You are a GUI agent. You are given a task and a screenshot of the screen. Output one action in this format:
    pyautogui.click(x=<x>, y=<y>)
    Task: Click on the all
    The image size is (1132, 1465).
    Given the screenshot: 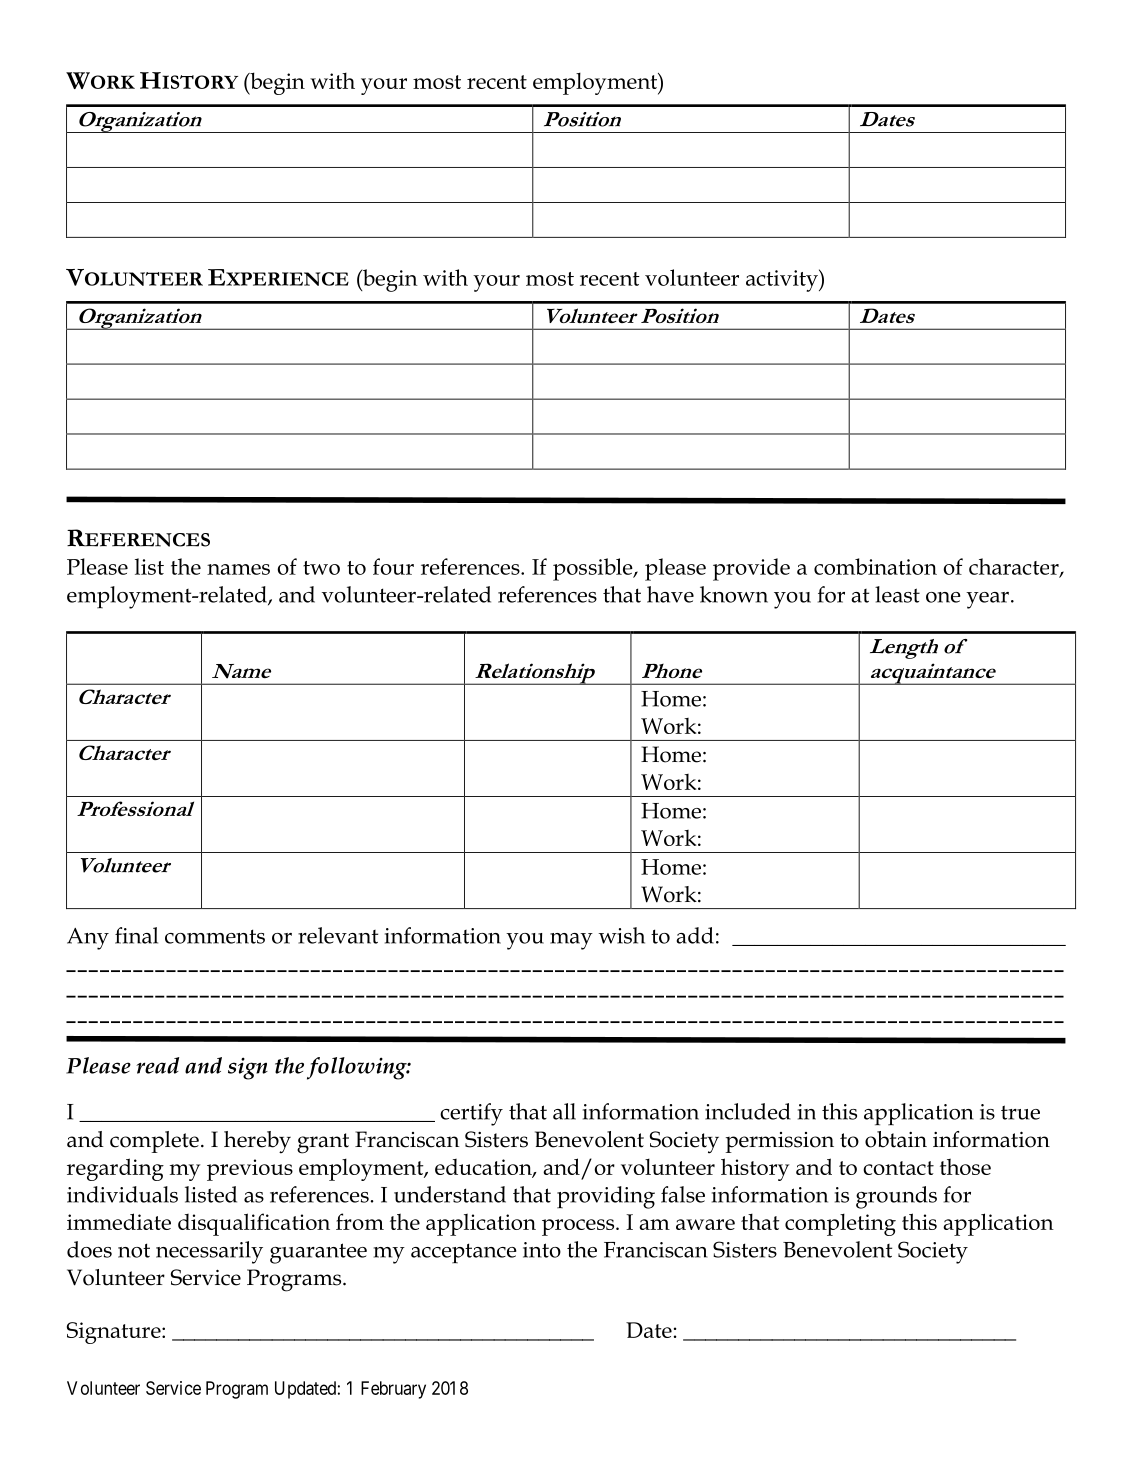 What is the action you would take?
    pyautogui.click(x=564, y=1111)
